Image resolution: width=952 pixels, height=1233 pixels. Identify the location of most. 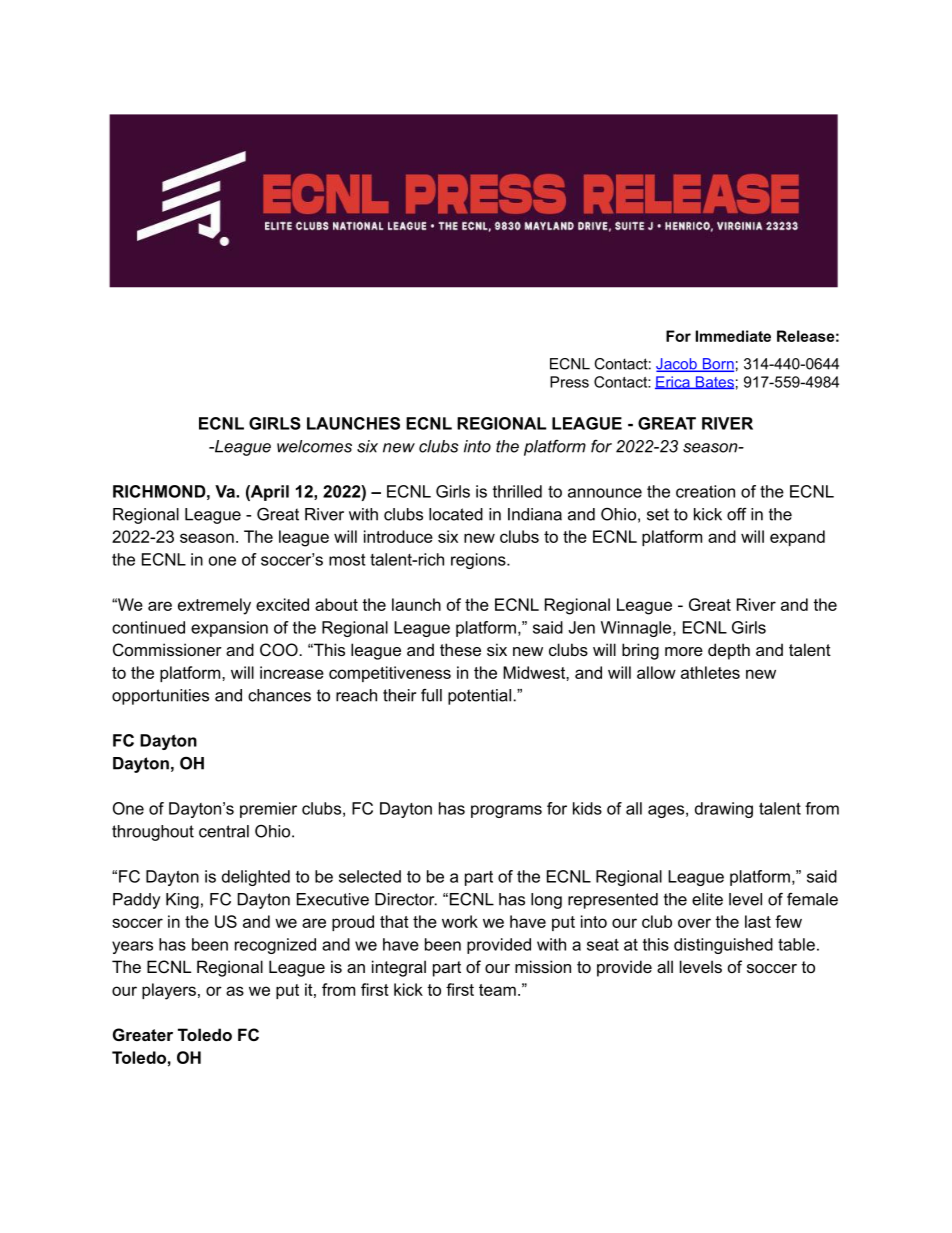
(347, 560).
